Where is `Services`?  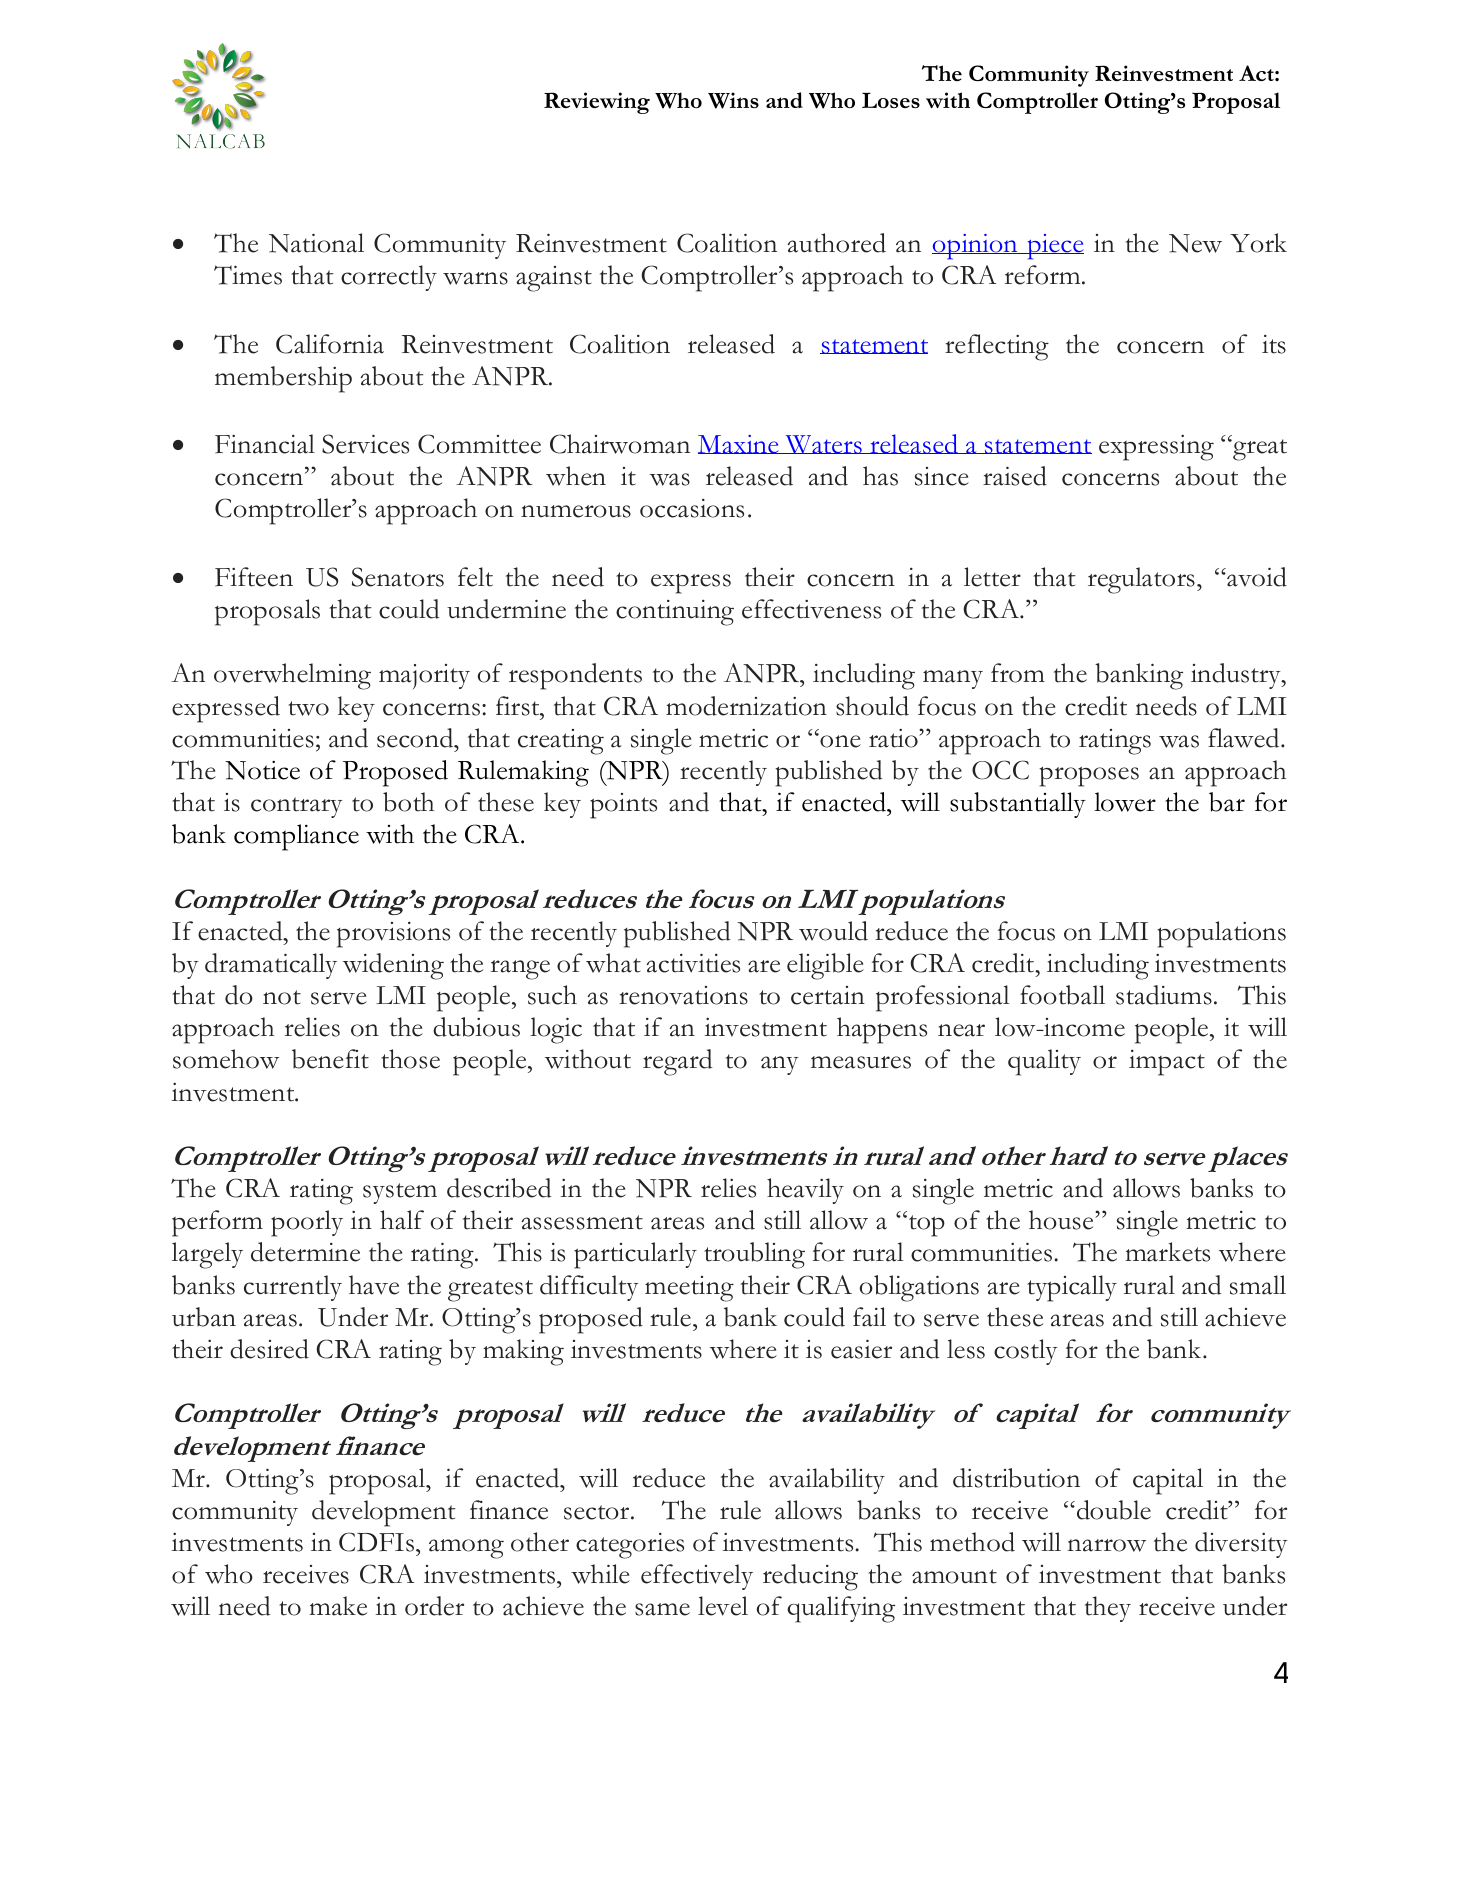 Services is located at coordinates (365, 444).
